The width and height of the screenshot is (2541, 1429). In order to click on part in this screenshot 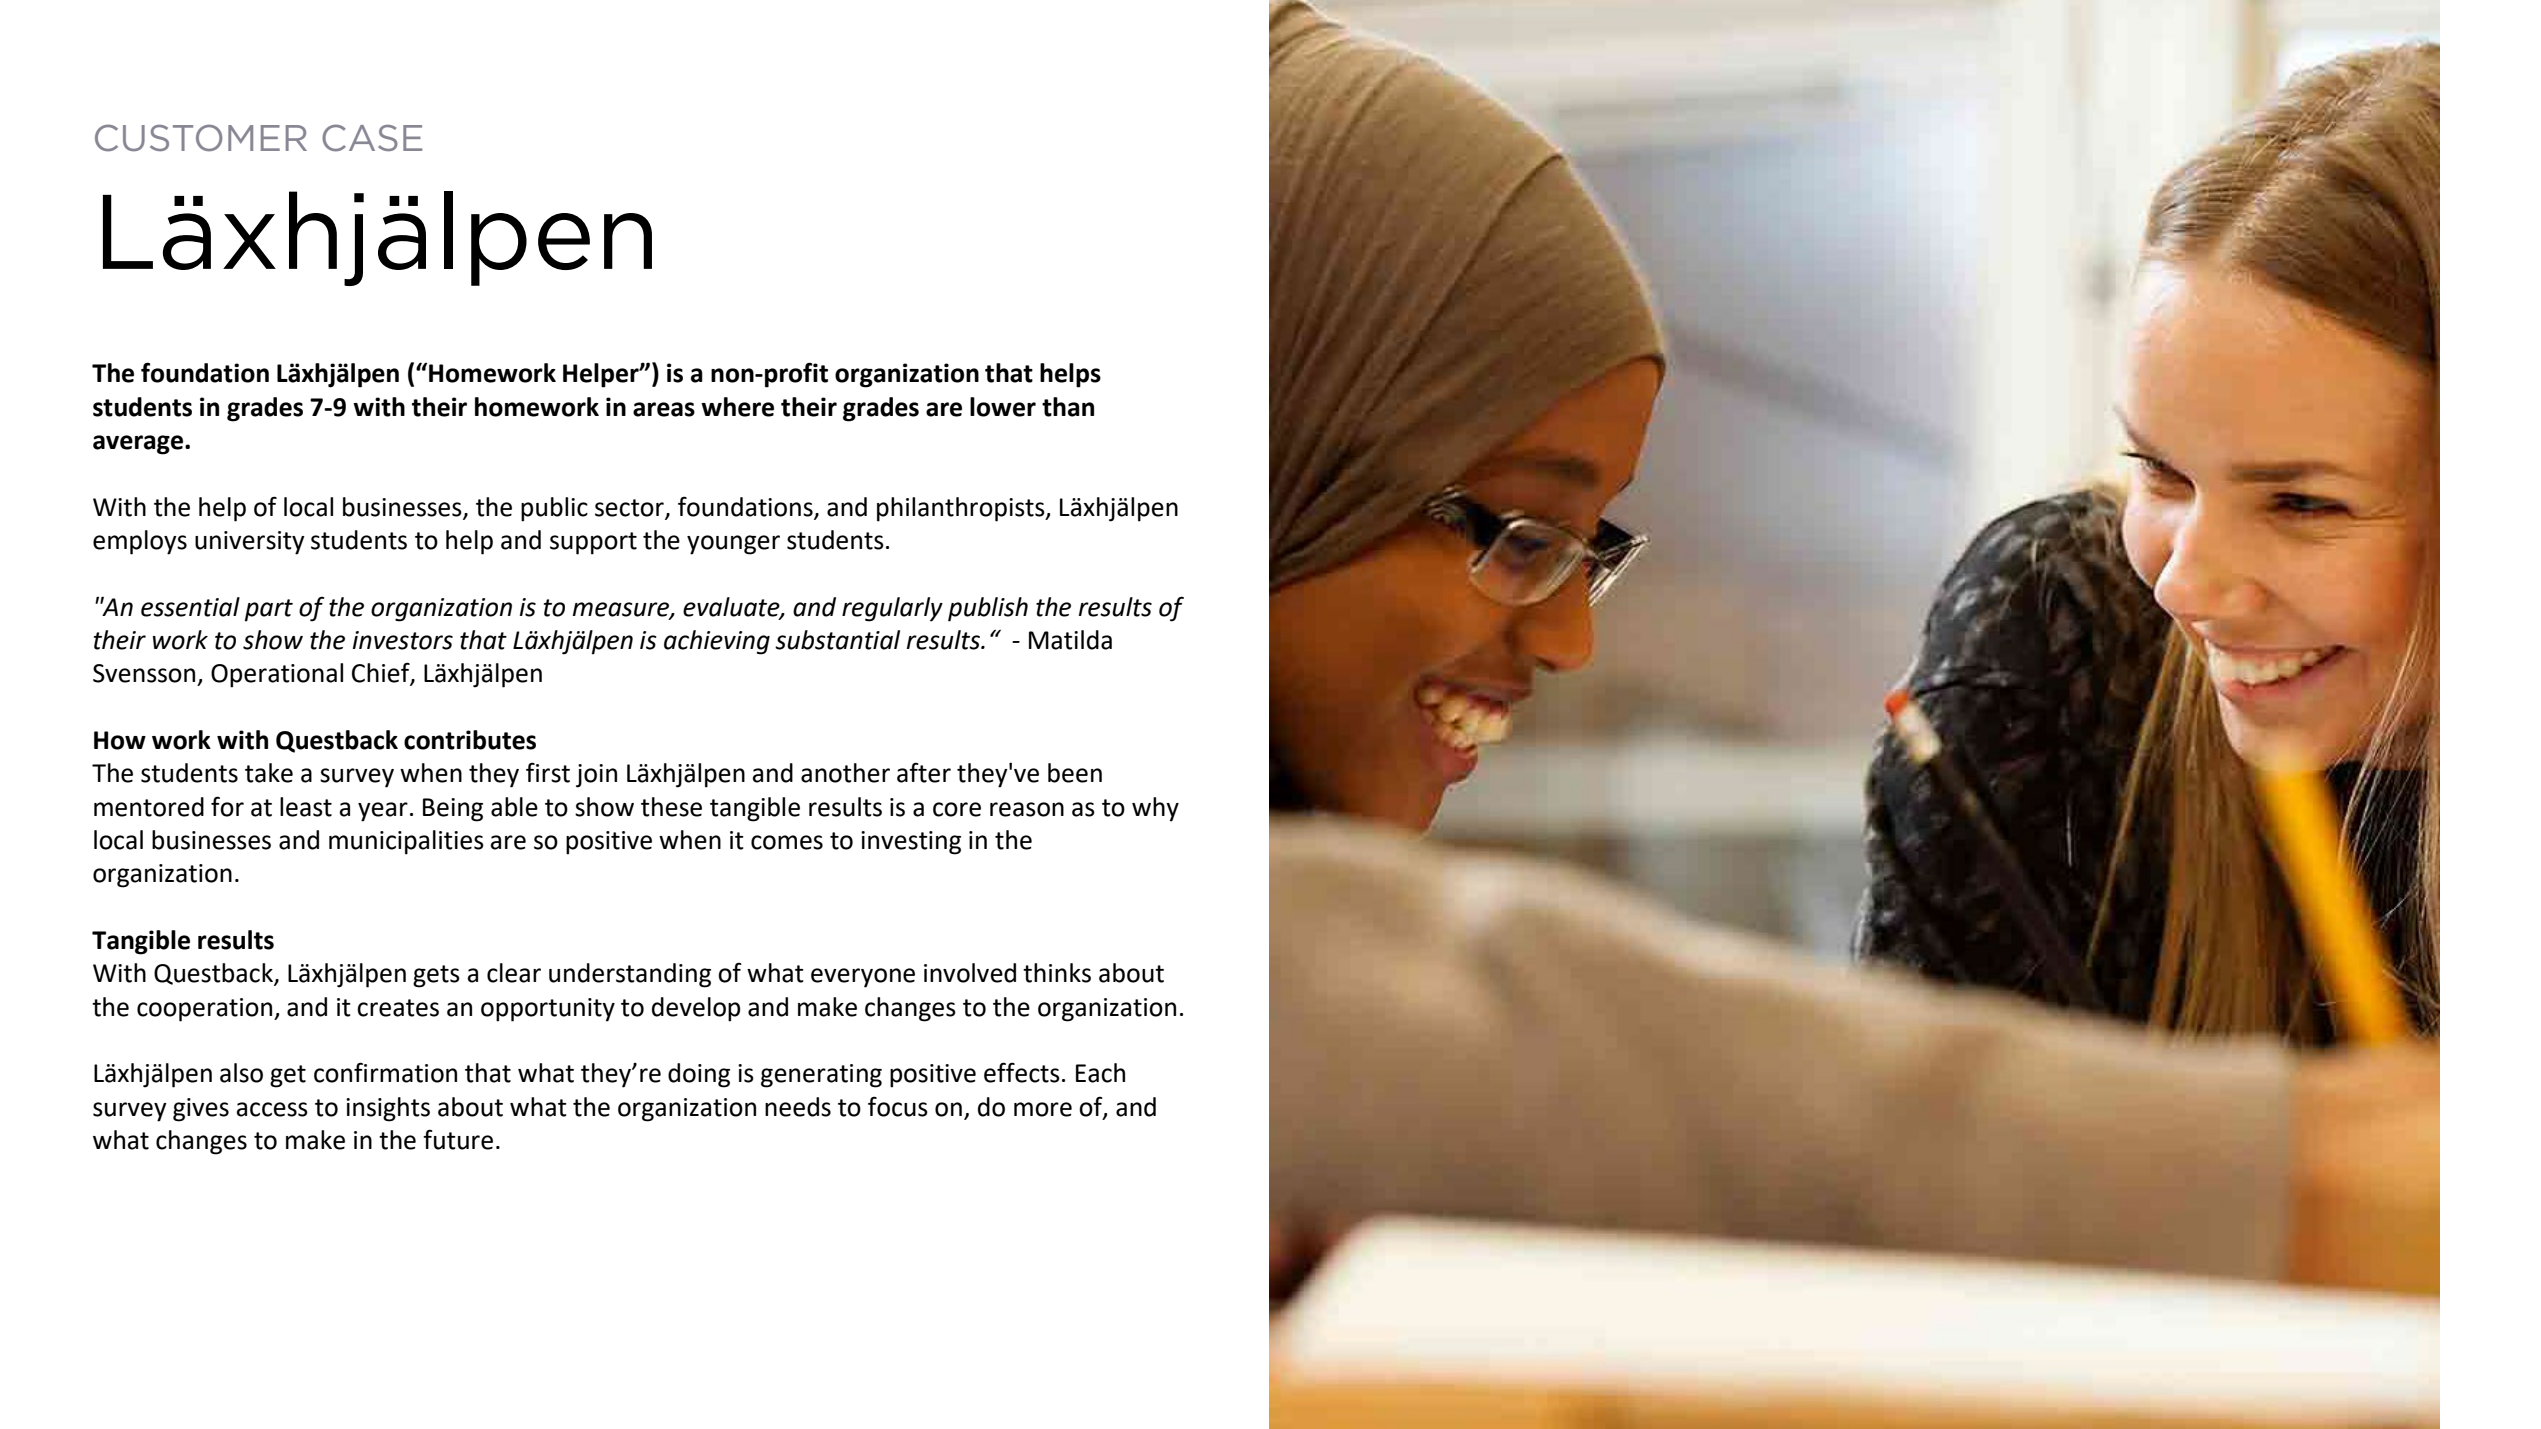, I will do `click(269, 610)`.
